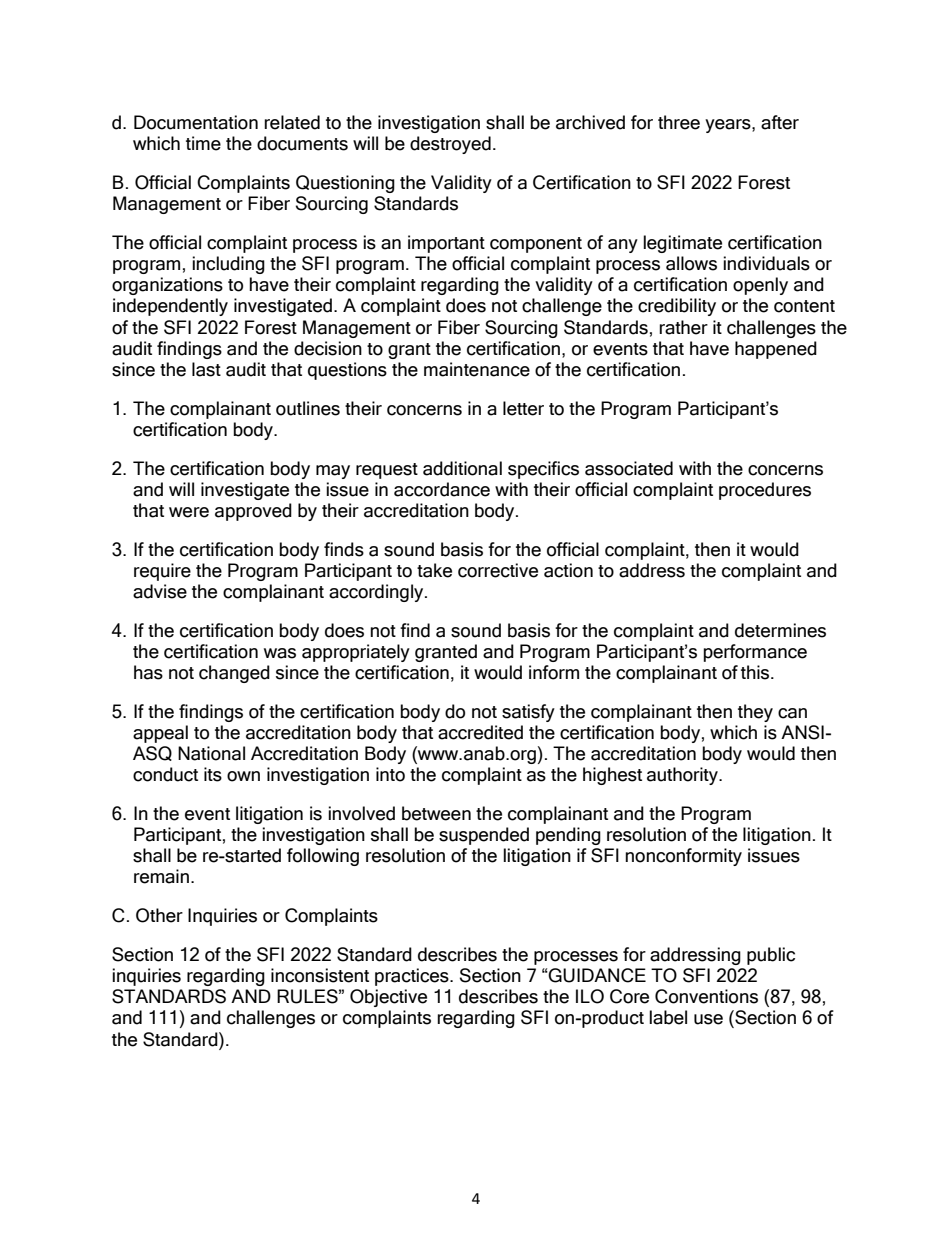  What do you see at coordinates (234, 674) in the screenshot?
I see `changed` at bounding box center [234, 674].
